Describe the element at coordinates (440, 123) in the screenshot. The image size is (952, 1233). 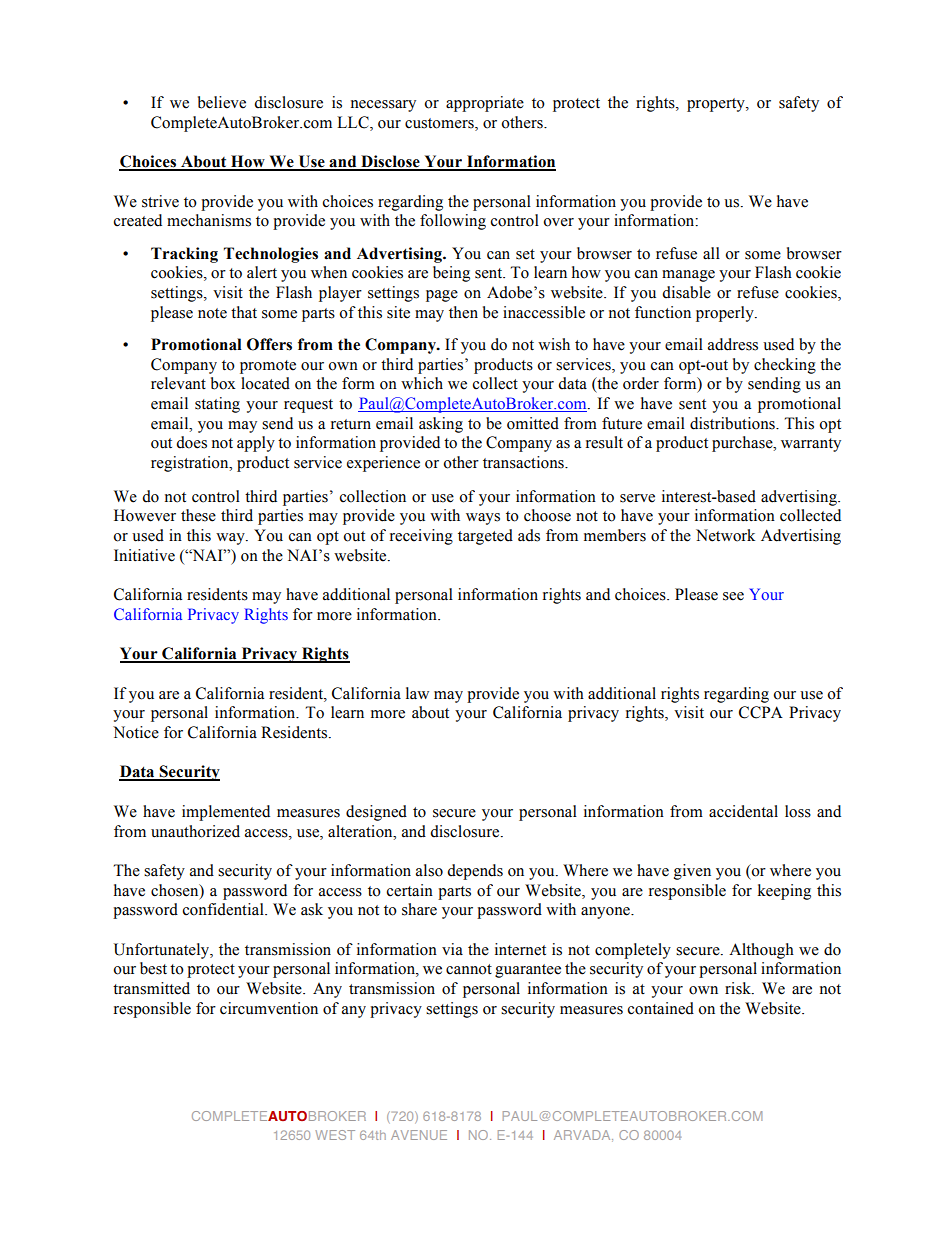
I see `customers` at that location.
